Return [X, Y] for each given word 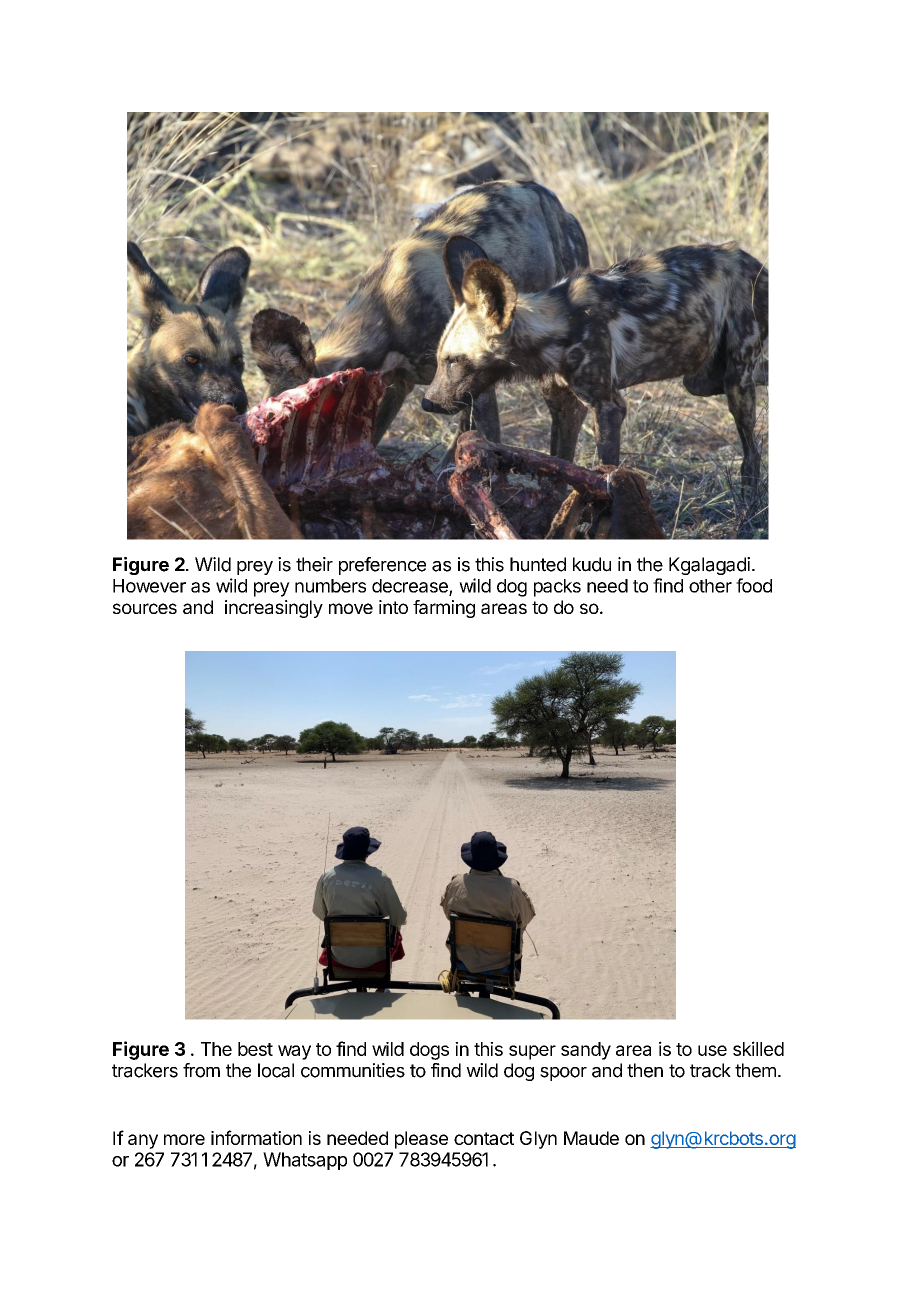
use [712, 1050]
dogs [429, 1051]
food [754, 585]
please [421, 1140]
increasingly [274, 609]
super [532, 1052]
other [710, 586]
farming [444, 609]
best [255, 1049]
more [184, 1139]
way [294, 1052]
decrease [411, 587]
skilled [758, 1048]
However [149, 586]
